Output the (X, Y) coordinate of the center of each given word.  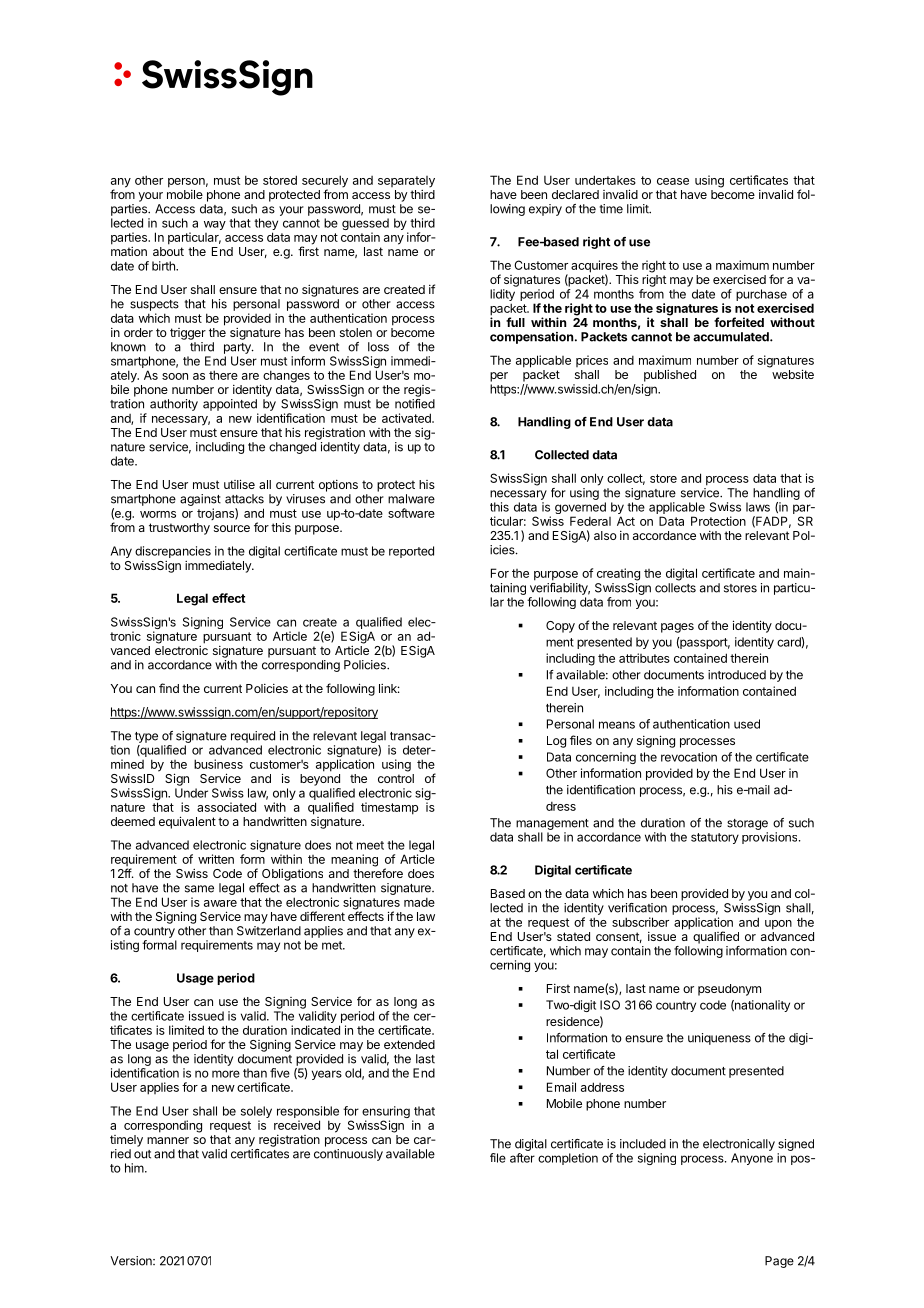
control (396, 778)
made (419, 902)
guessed (365, 225)
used (747, 724)
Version (132, 1261)
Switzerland (269, 931)
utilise (239, 484)
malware (411, 499)
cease (673, 181)
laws (758, 507)
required (253, 737)
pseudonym (729, 990)
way (215, 225)
